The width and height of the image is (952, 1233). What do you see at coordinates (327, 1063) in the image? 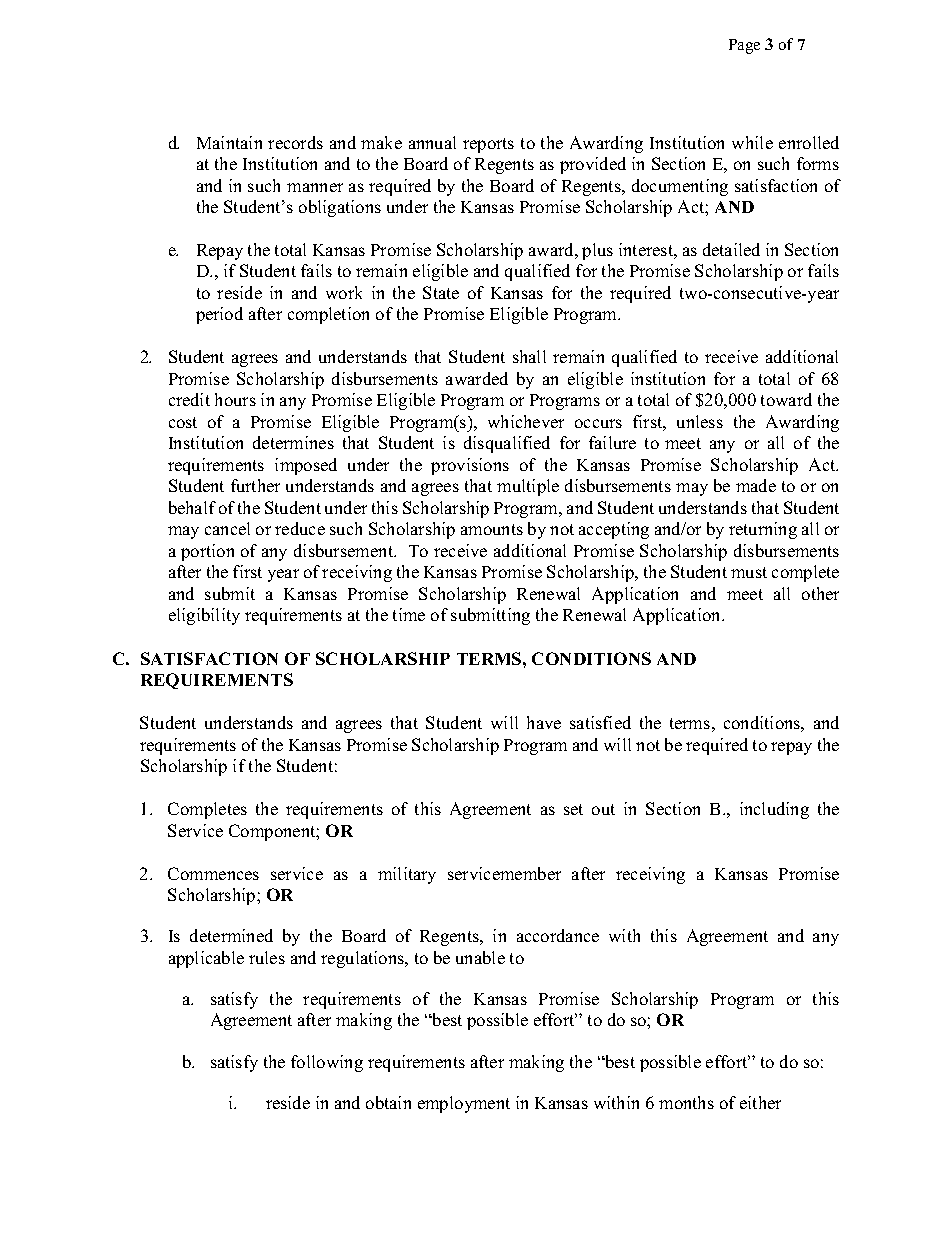
I see `following` at bounding box center [327, 1063].
